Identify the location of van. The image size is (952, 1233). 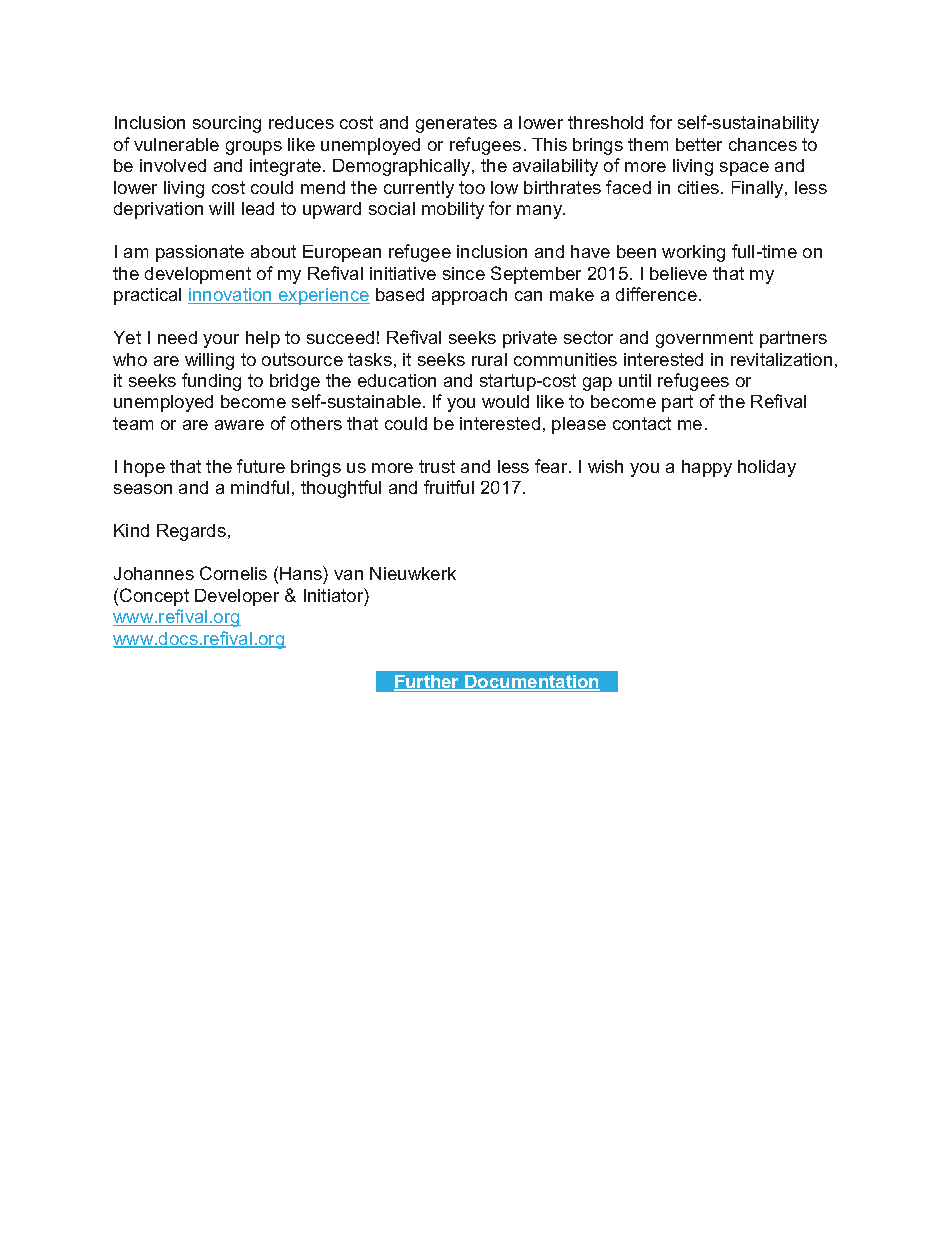
(348, 575).
